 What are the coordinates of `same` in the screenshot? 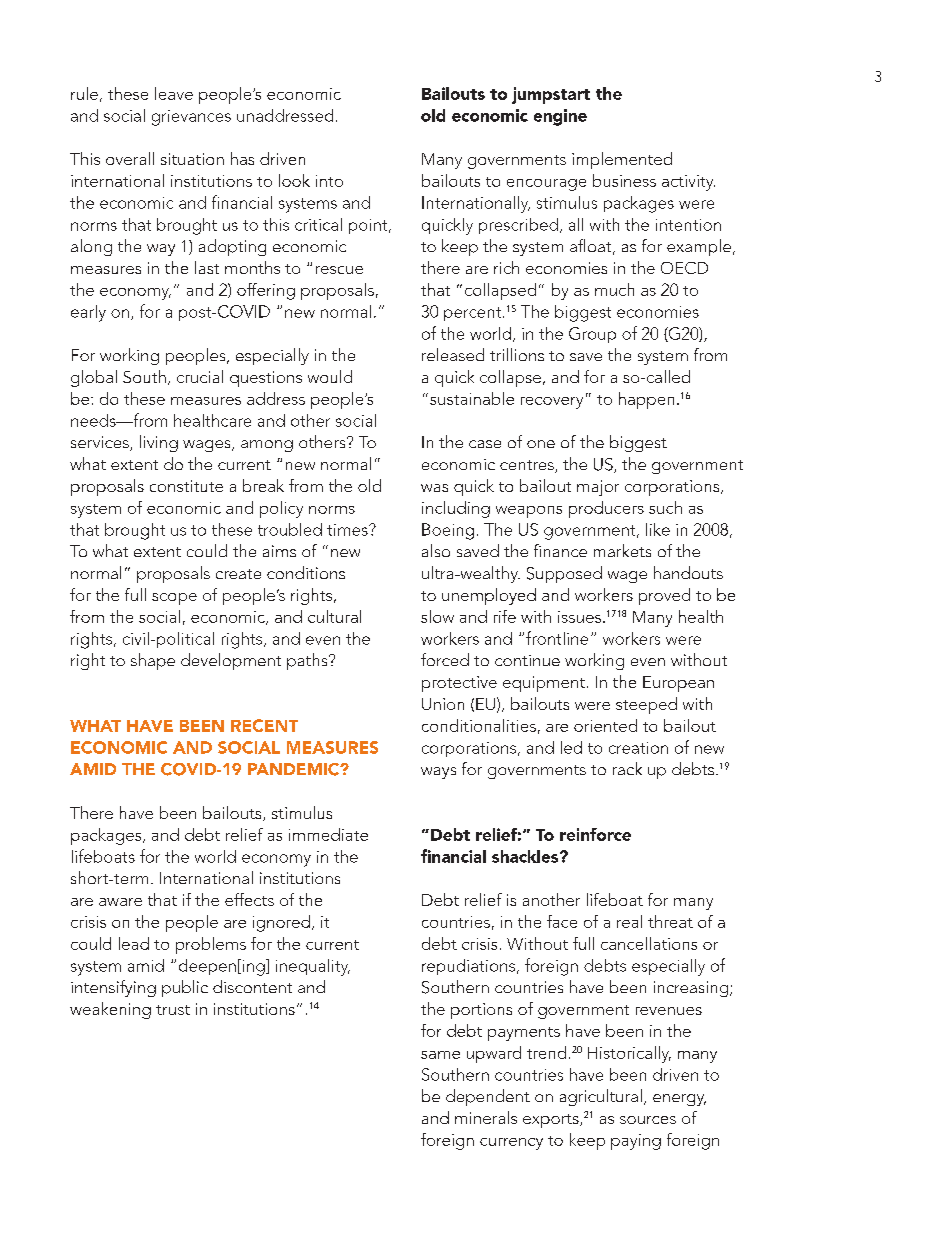 It's located at (440, 1055).
